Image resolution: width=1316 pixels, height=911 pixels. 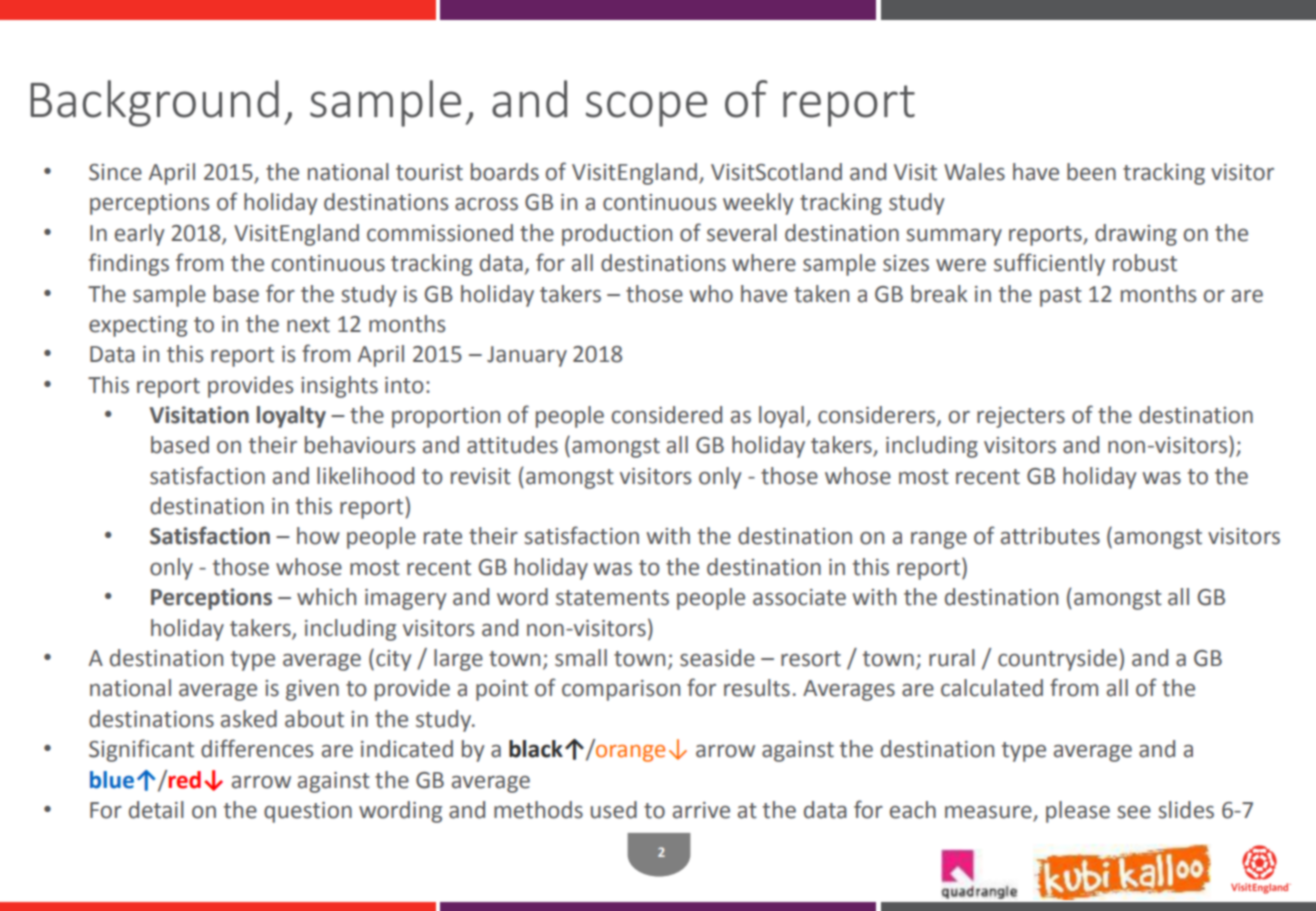 I want to click on scope, so click(x=646, y=109).
